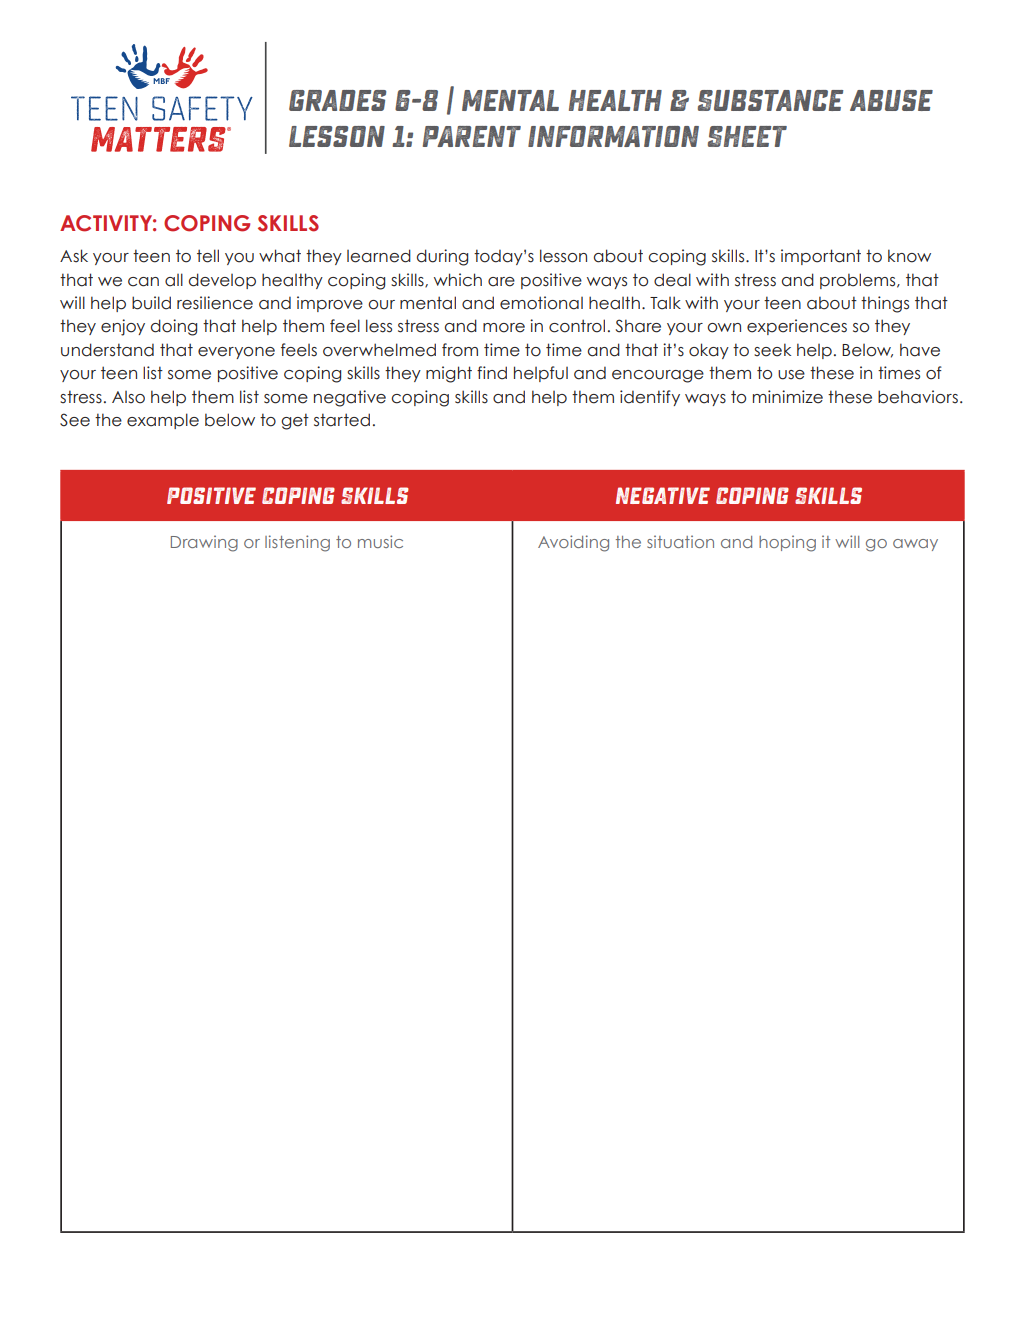 The width and height of the document is (1025, 1327). Describe the element at coordinates (573, 543) in the document. I see `Avoiding` at that location.
